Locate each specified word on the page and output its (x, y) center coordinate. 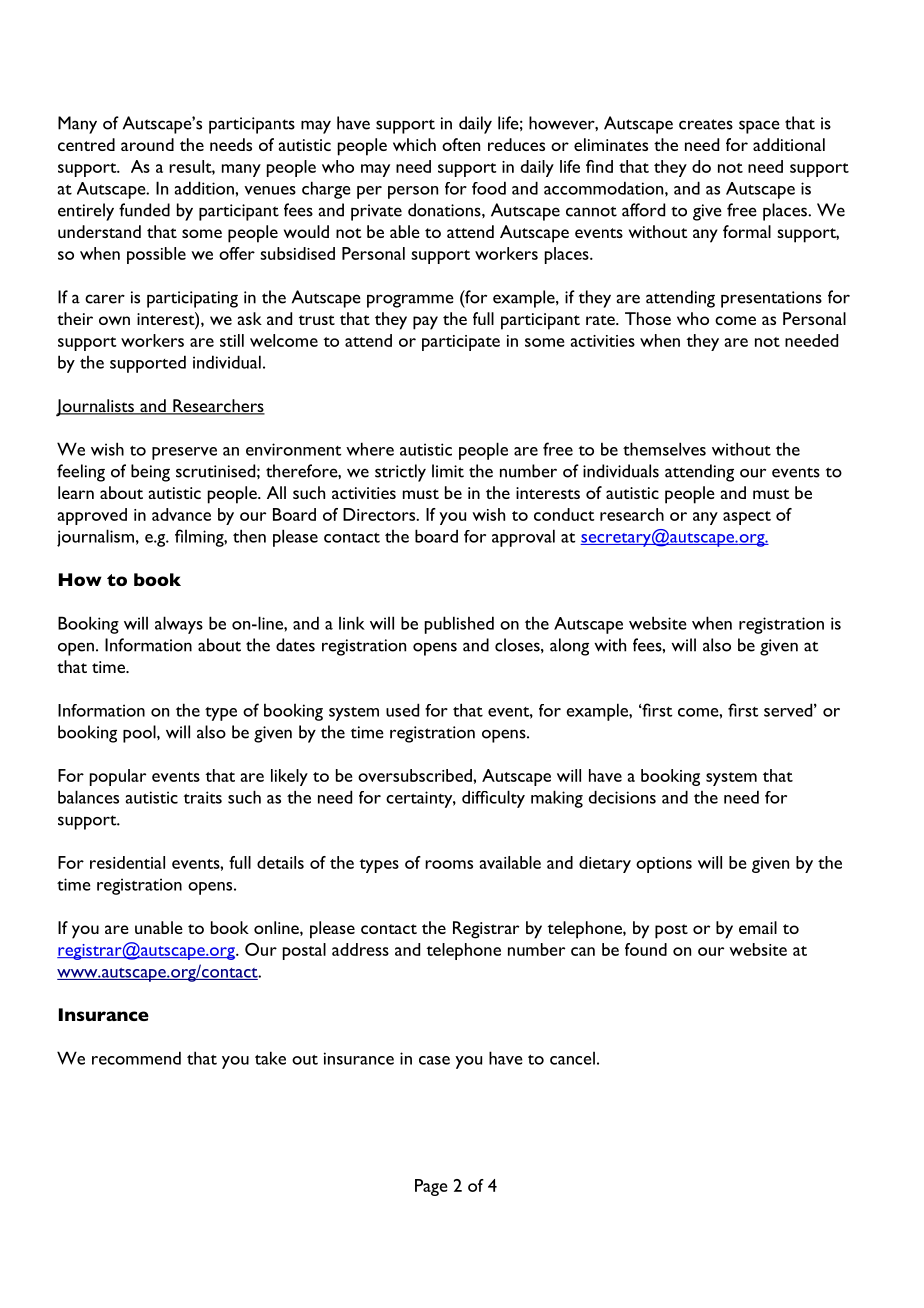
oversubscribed (416, 775)
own (114, 320)
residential (127, 862)
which (414, 144)
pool (140, 734)
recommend (136, 1058)
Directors (380, 514)
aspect (747, 518)
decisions (622, 797)
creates (706, 124)
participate (461, 343)
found (646, 949)
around (147, 144)
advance (181, 514)
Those (648, 318)
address (360, 949)
